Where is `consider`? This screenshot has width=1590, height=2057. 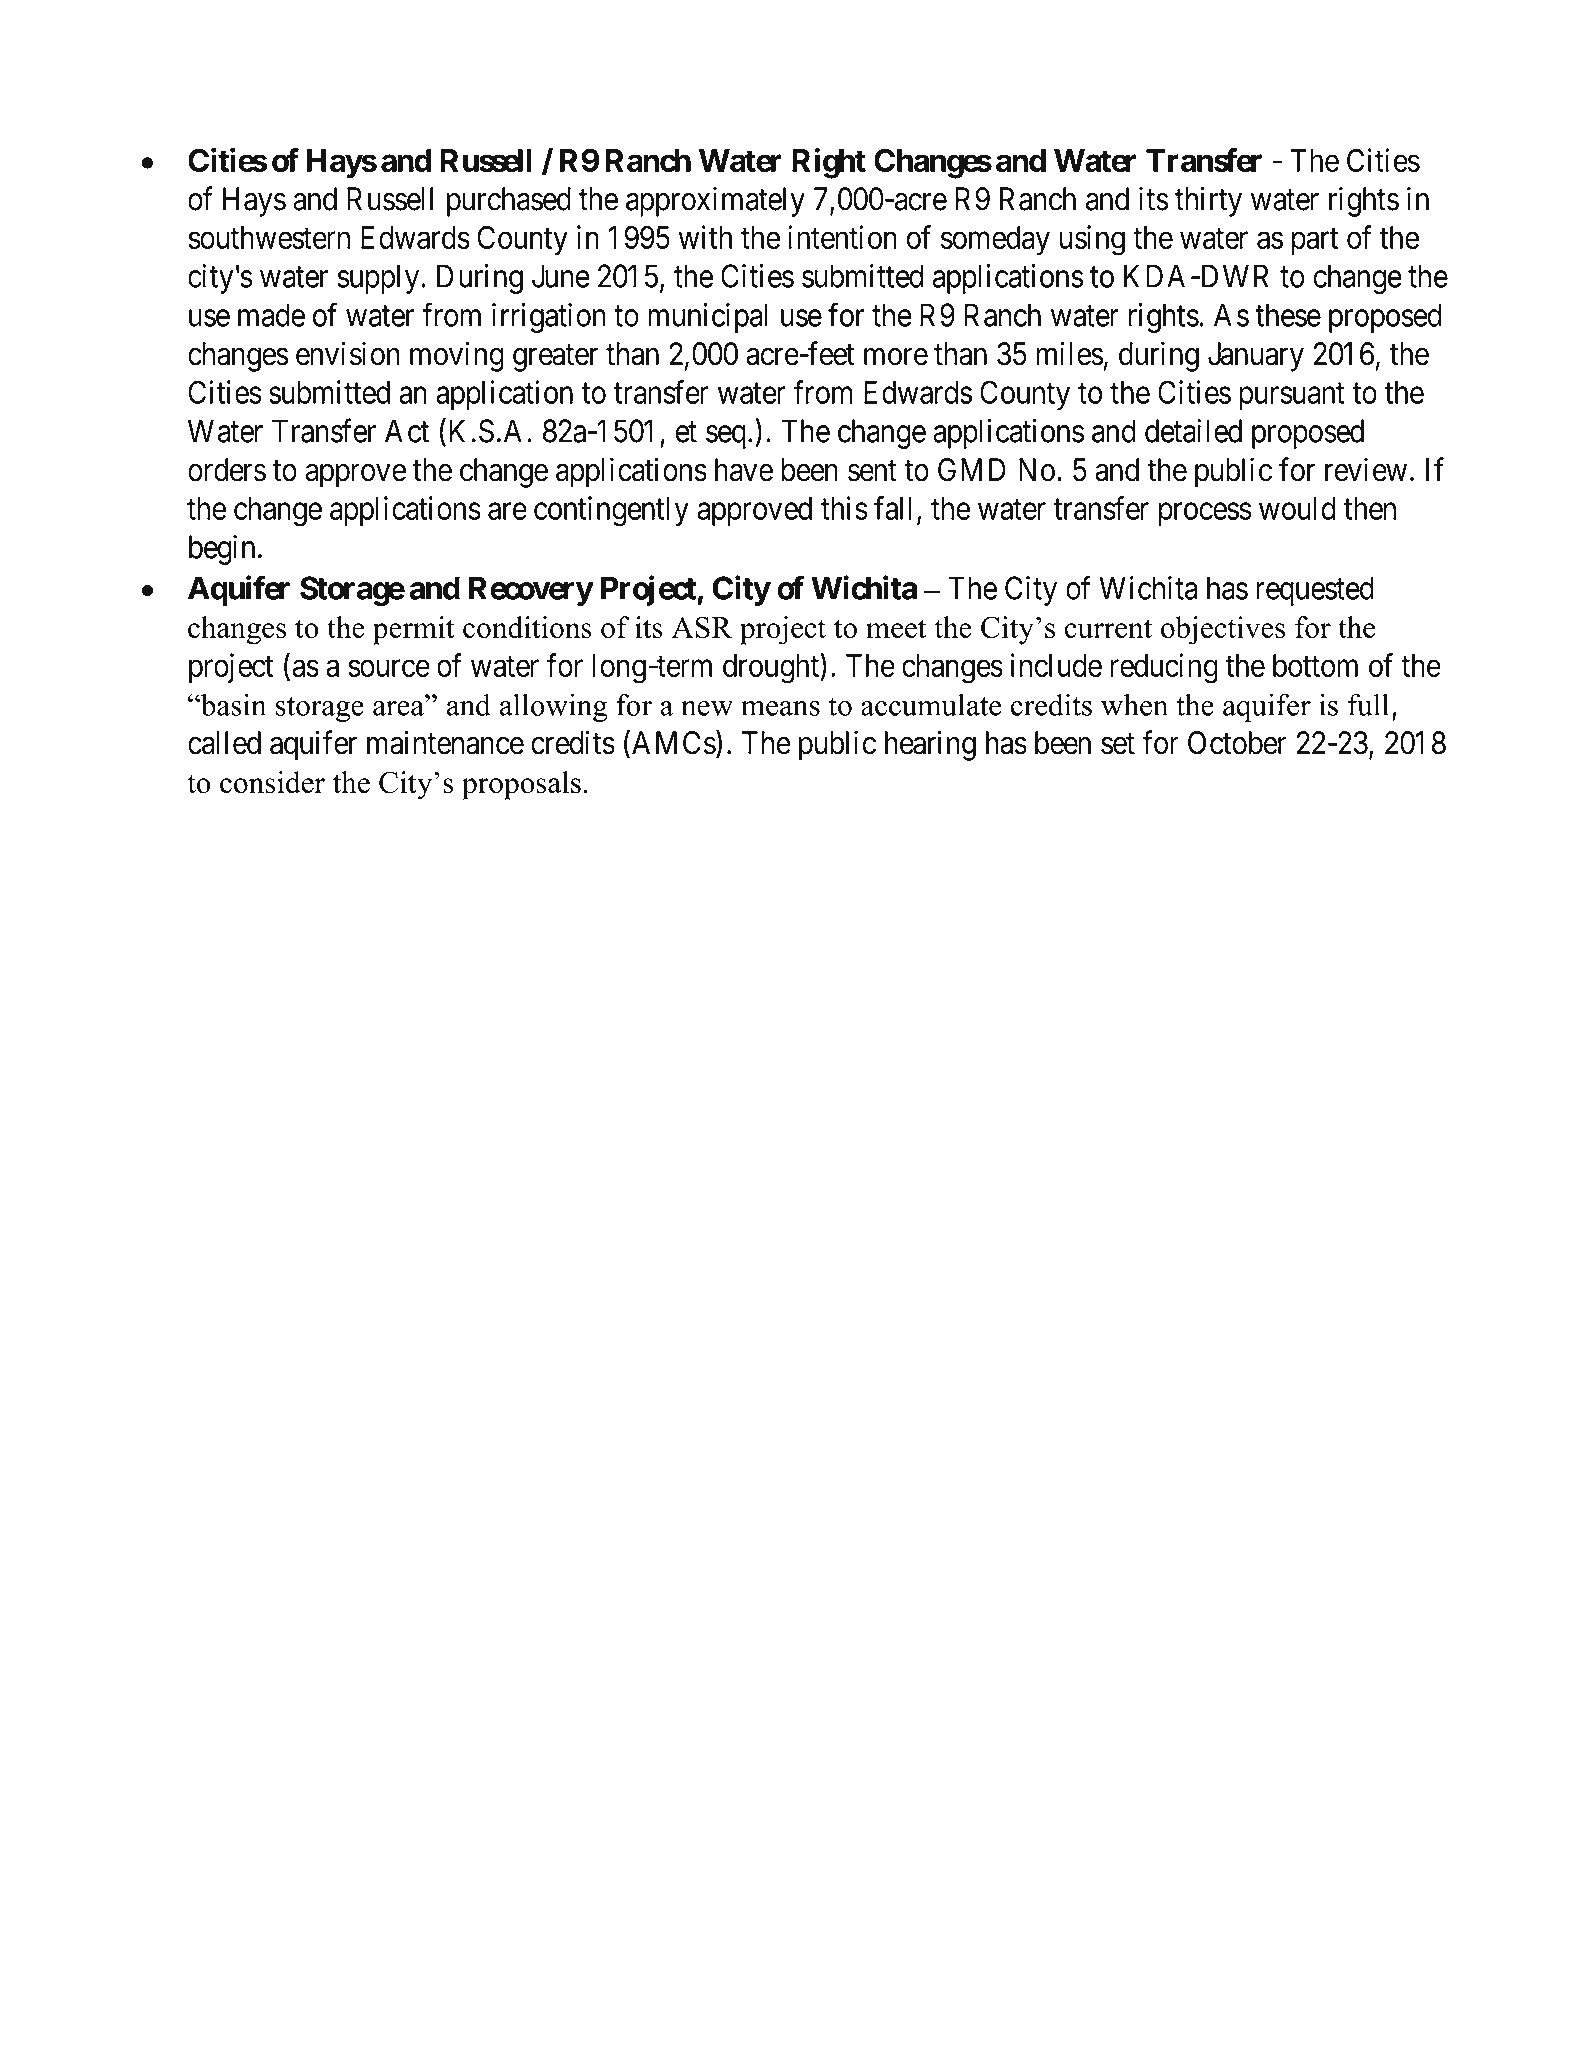
consider is located at coordinates (272, 782).
